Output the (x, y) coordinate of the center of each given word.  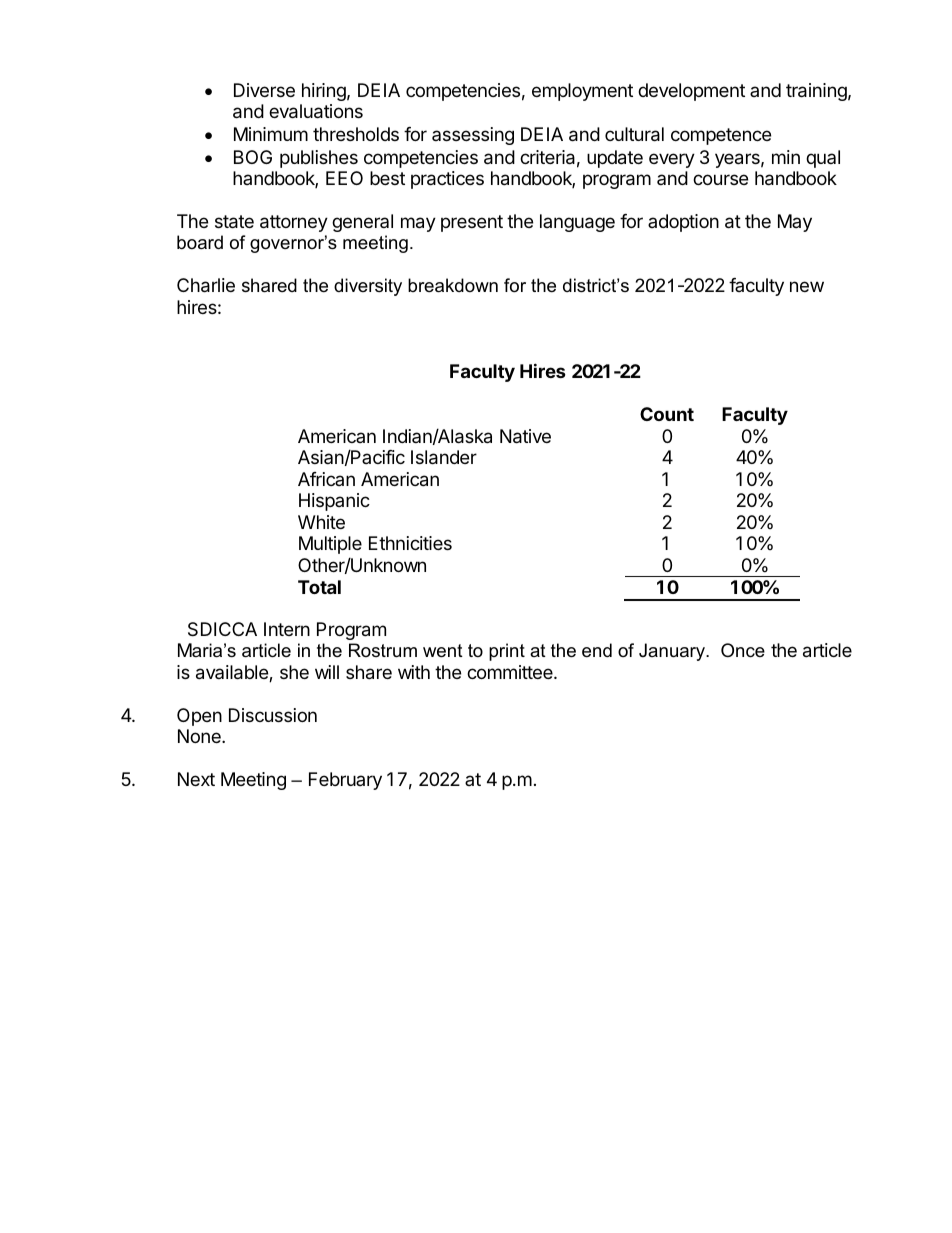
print (507, 652)
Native (525, 436)
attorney (294, 223)
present (472, 223)
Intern (287, 629)
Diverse (264, 90)
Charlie (206, 285)
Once (743, 650)
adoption (683, 223)
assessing (473, 136)
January (673, 652)
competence (721, 136)
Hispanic (334, 502)
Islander (444, 457)
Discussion (273, 715)
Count (667, 414)
